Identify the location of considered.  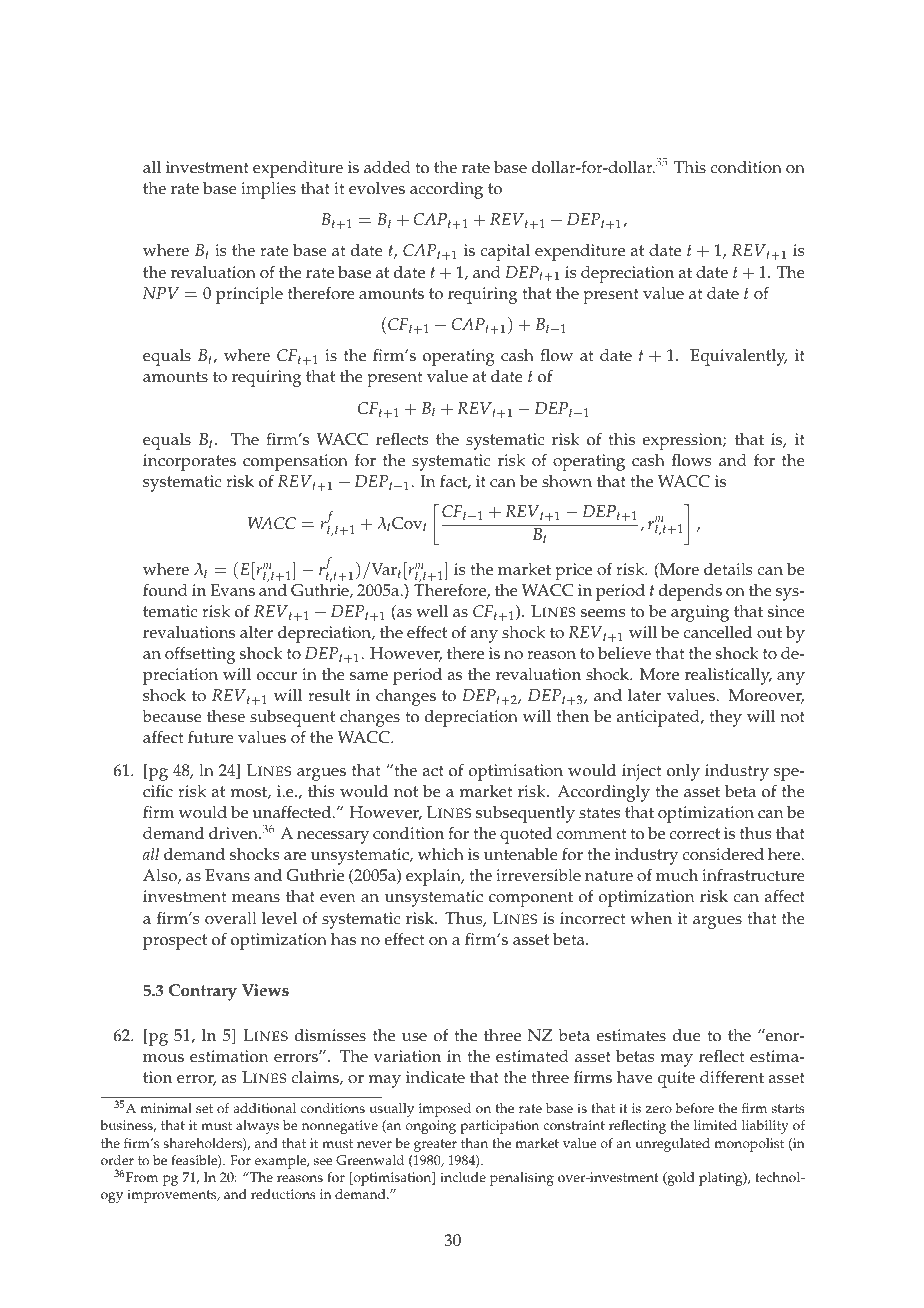
(723, 854).
